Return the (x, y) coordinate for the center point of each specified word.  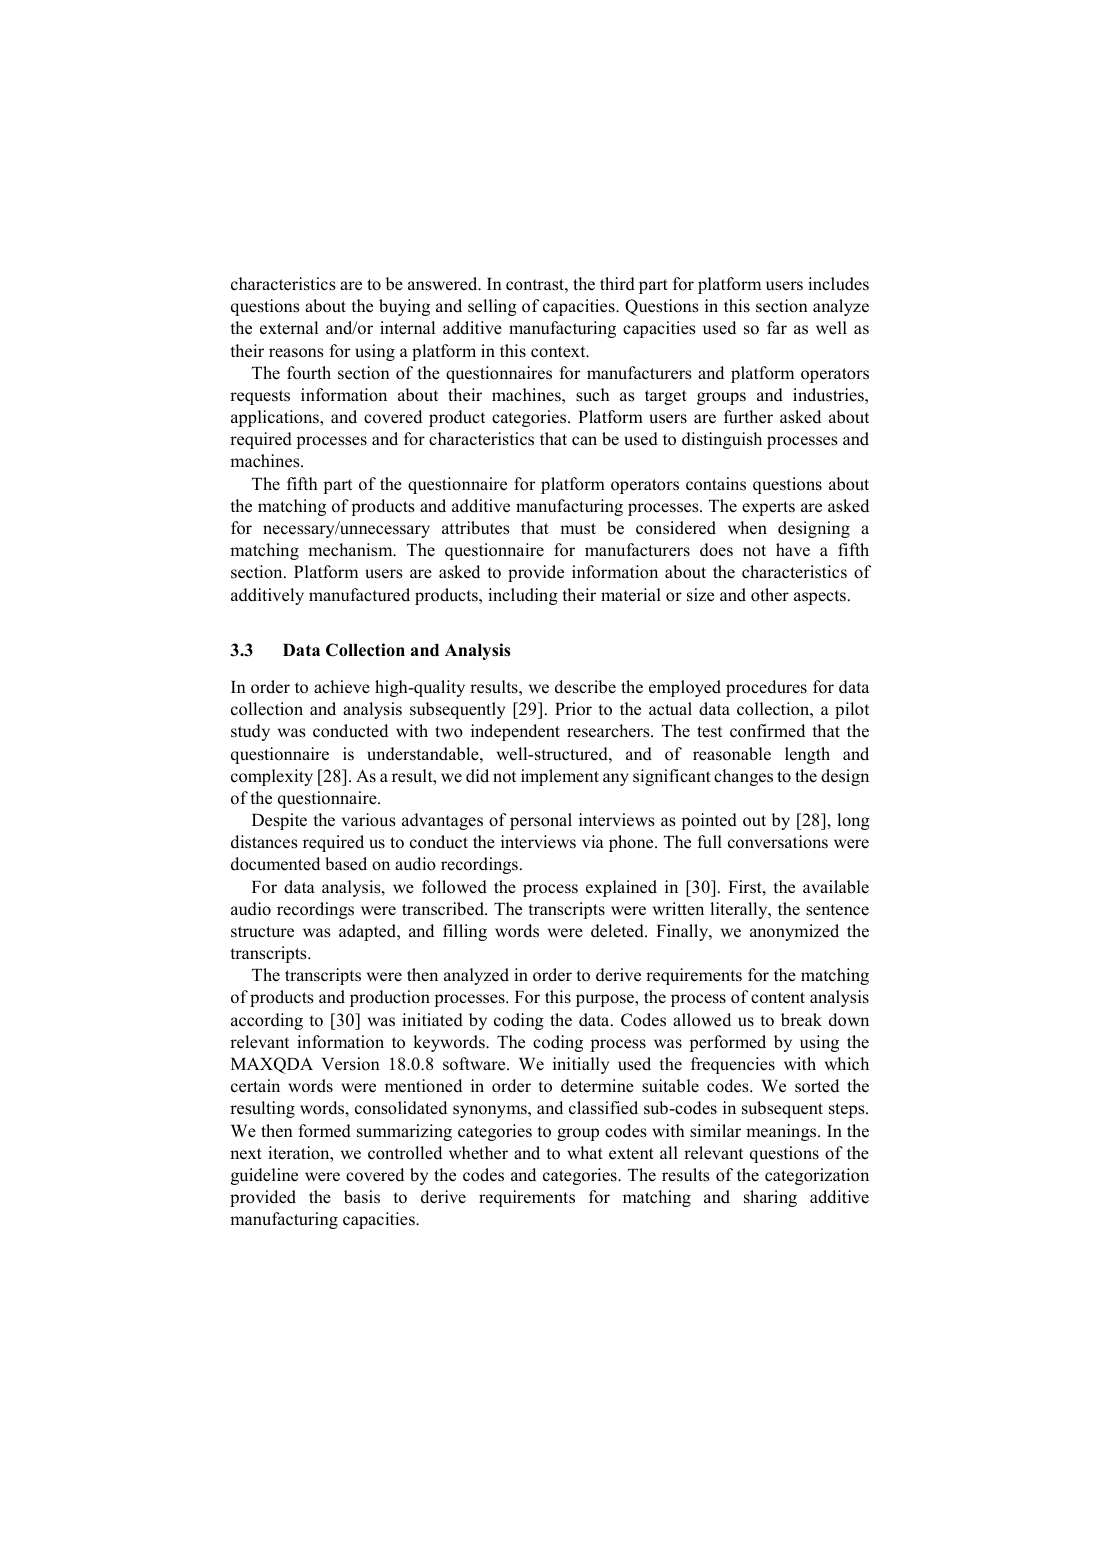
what (585, 1152)
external (289, 328)
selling (492, 307)
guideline (264, 1176)
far (777, 327)
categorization (817, 1176)
